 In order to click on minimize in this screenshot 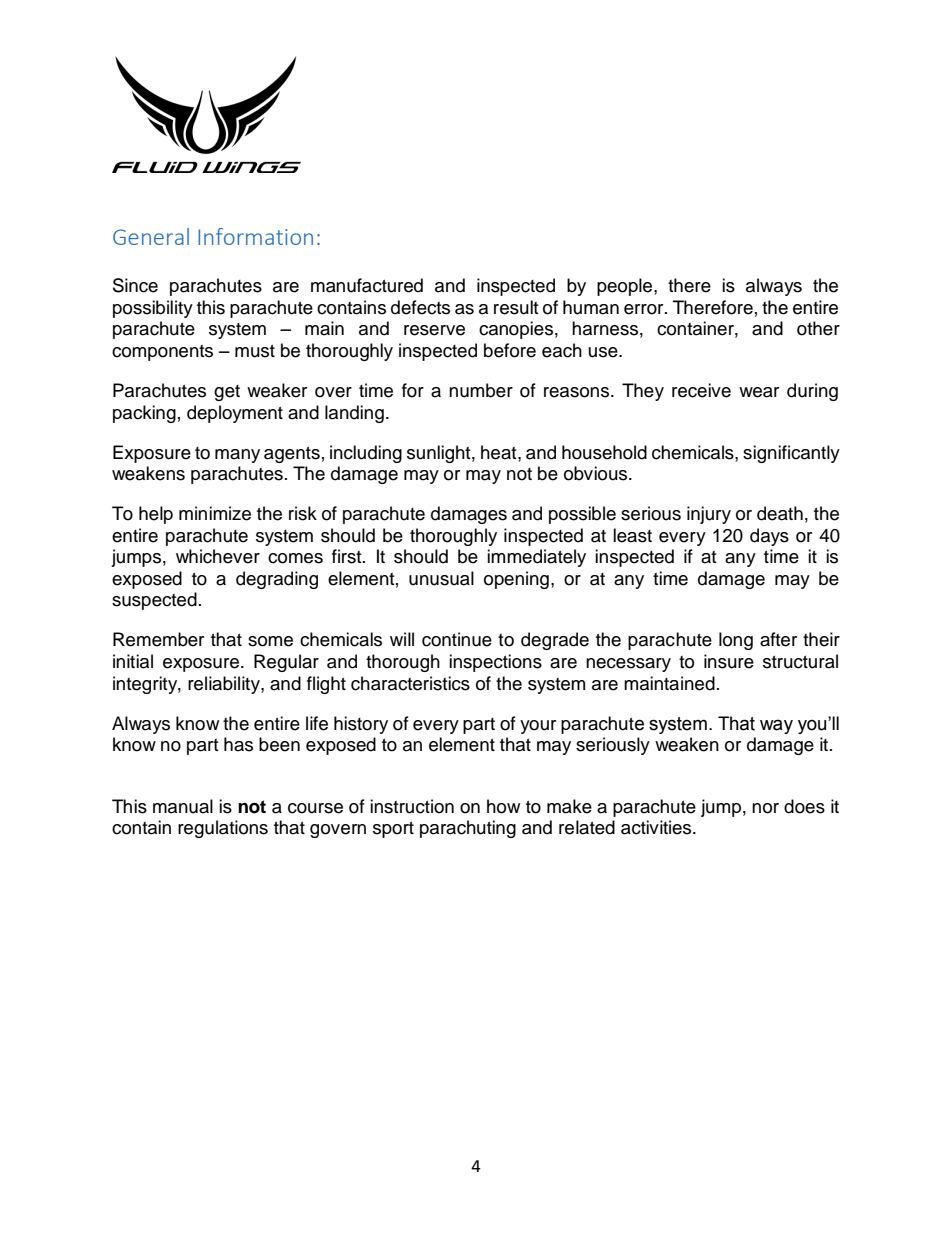, I will do `click(215, 513)`.
